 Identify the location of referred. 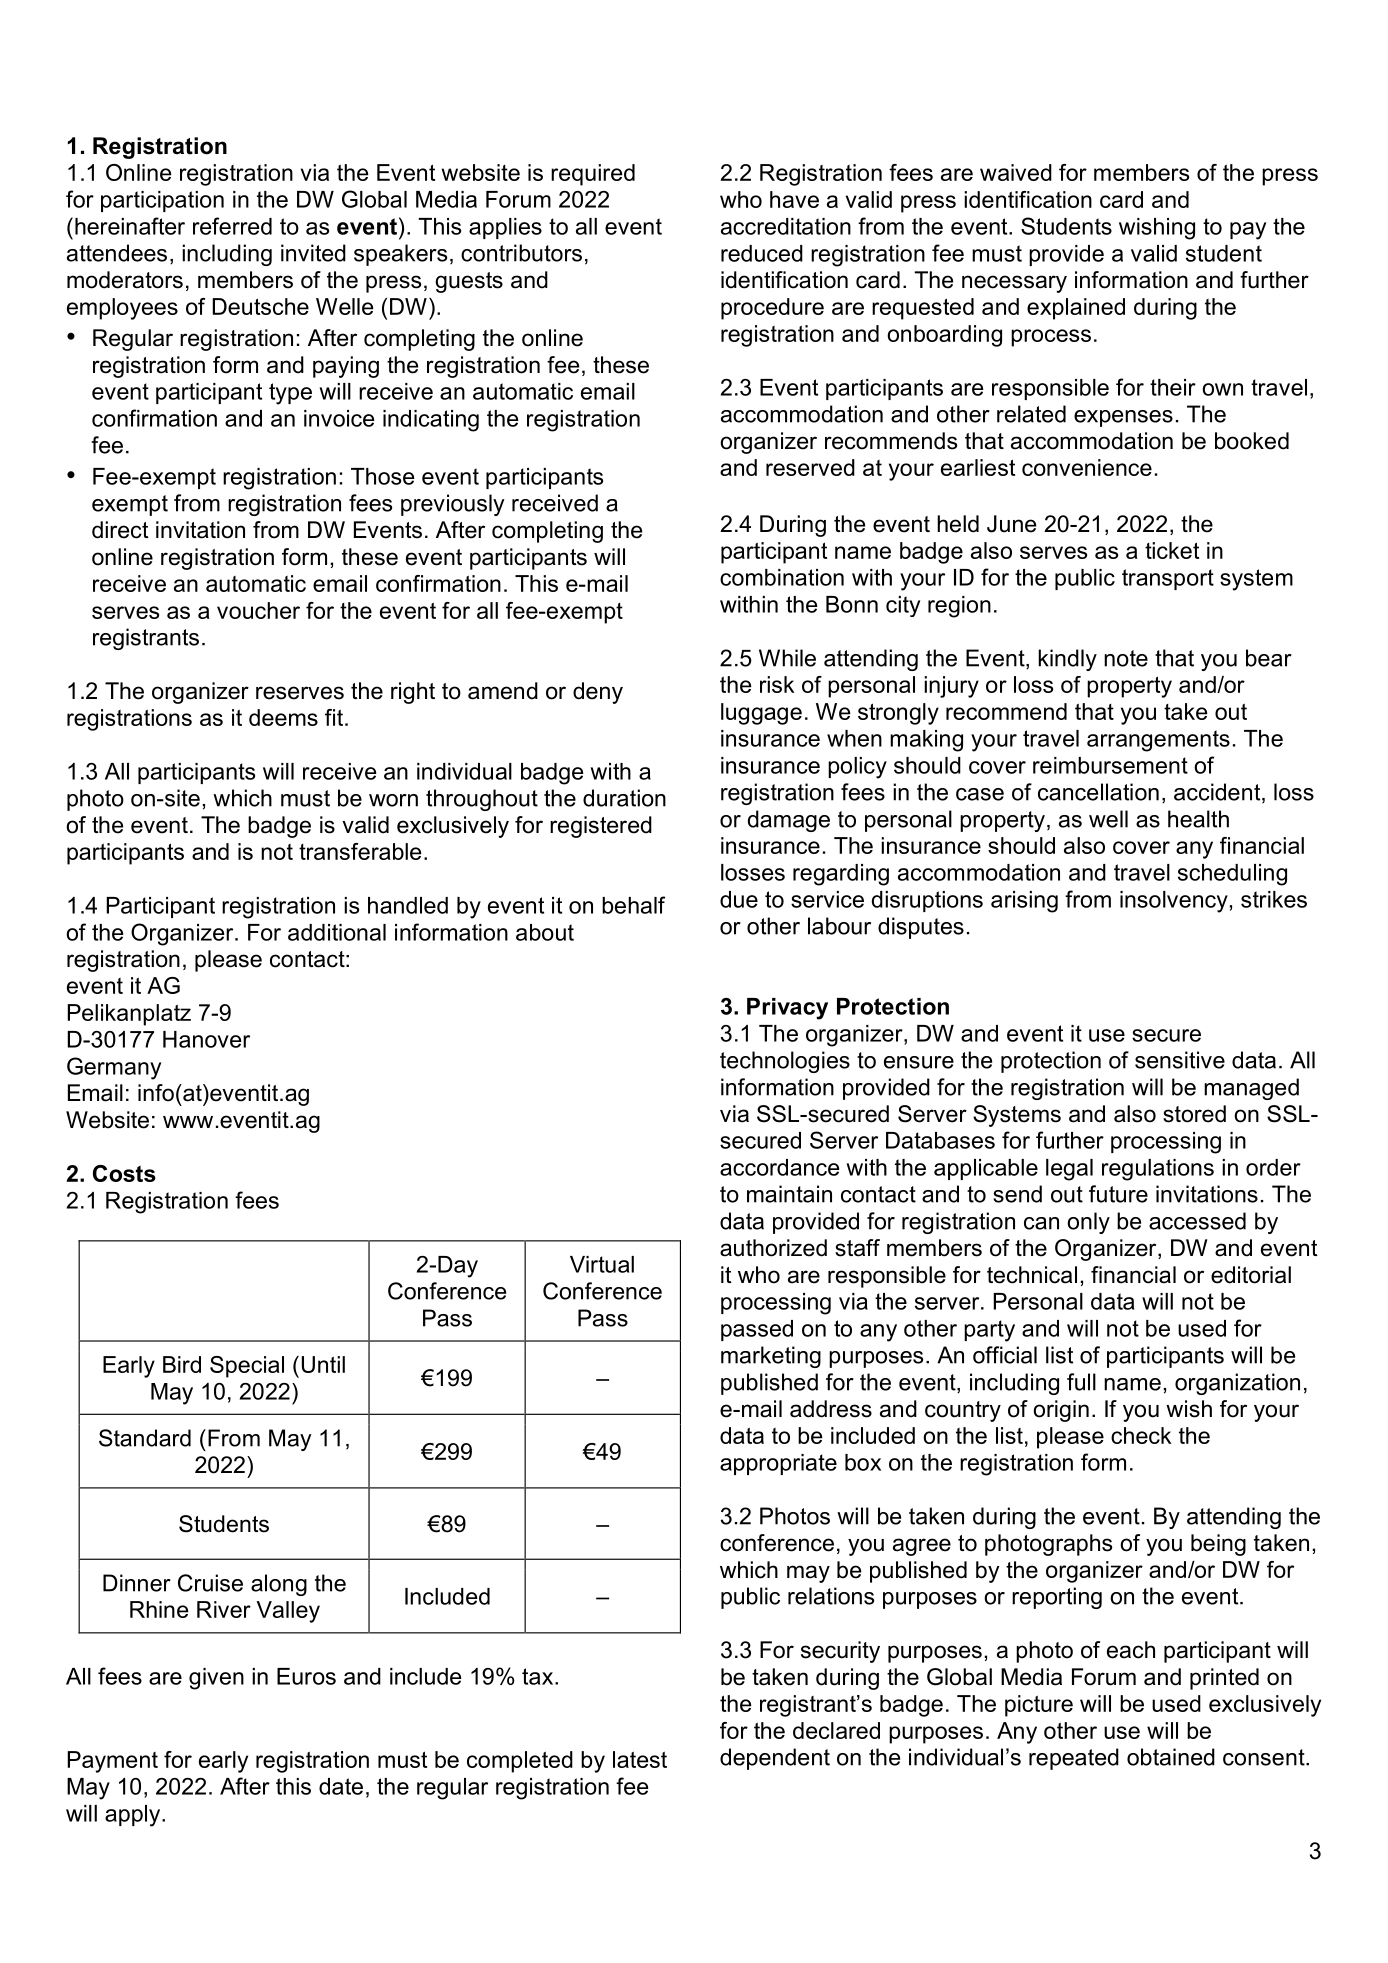
(232, 226).
